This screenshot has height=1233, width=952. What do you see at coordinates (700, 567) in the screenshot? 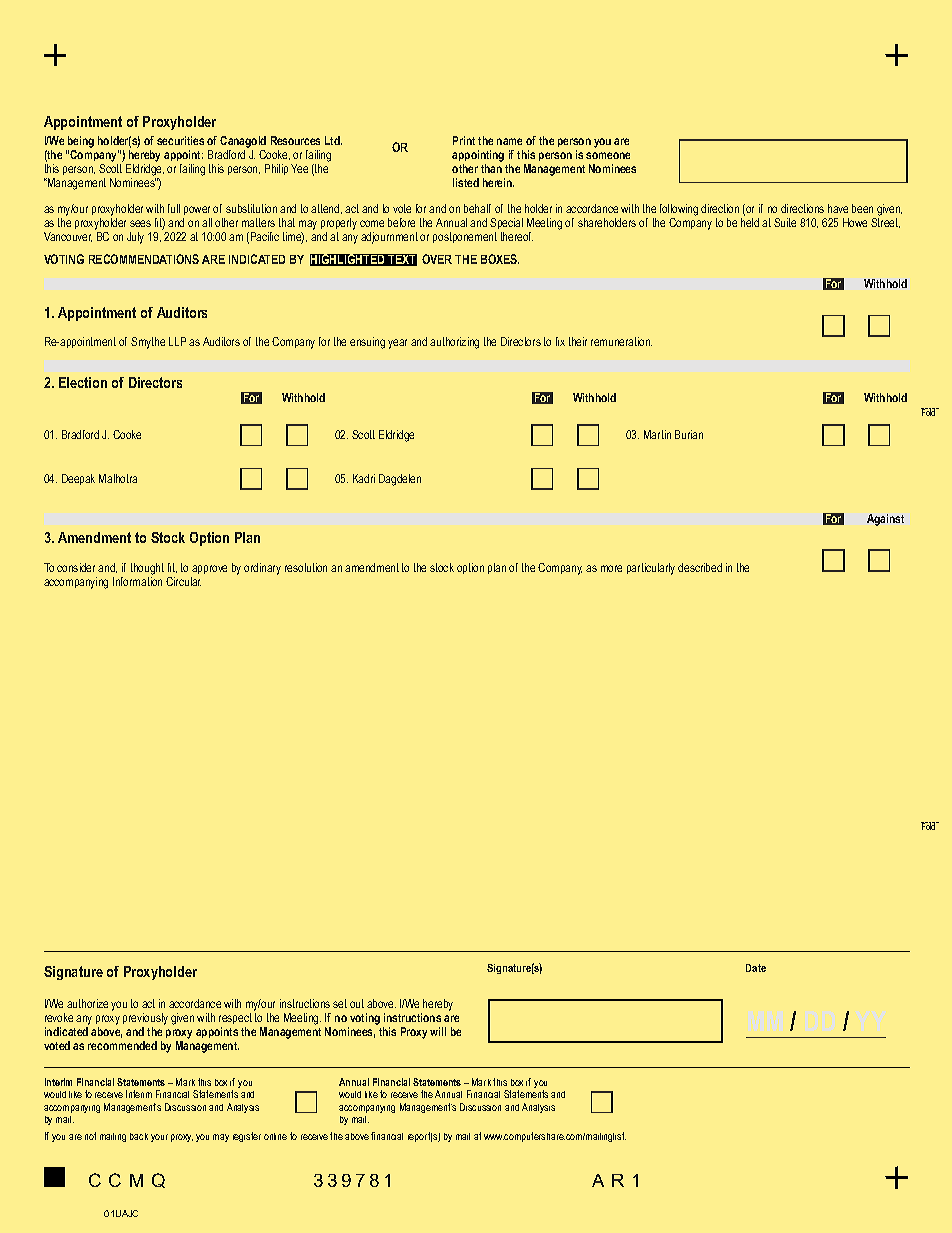
I see `described` at bounding box center [700, 567].
